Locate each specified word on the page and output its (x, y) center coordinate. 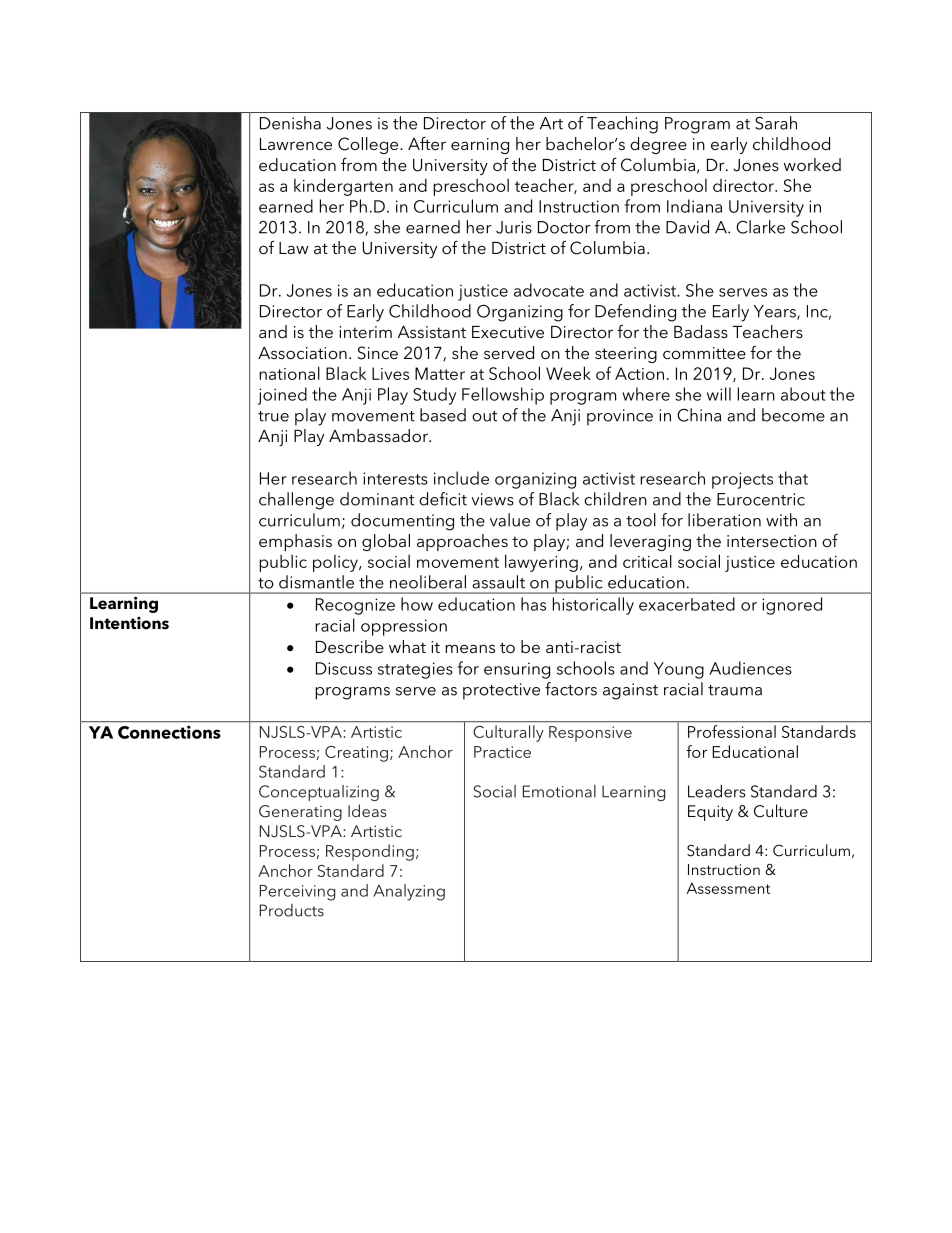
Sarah (776, 123)
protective (501, 691)
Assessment (728, 888)
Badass (701, 331)
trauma (735, 690)
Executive (508, 332)
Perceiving (297, 893)
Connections (169, 732)
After (427, 143)
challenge (296, 501)
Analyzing (409, 892)
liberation (724, 520)
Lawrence (296, 144)
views (492, 499)
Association (302, 353)
